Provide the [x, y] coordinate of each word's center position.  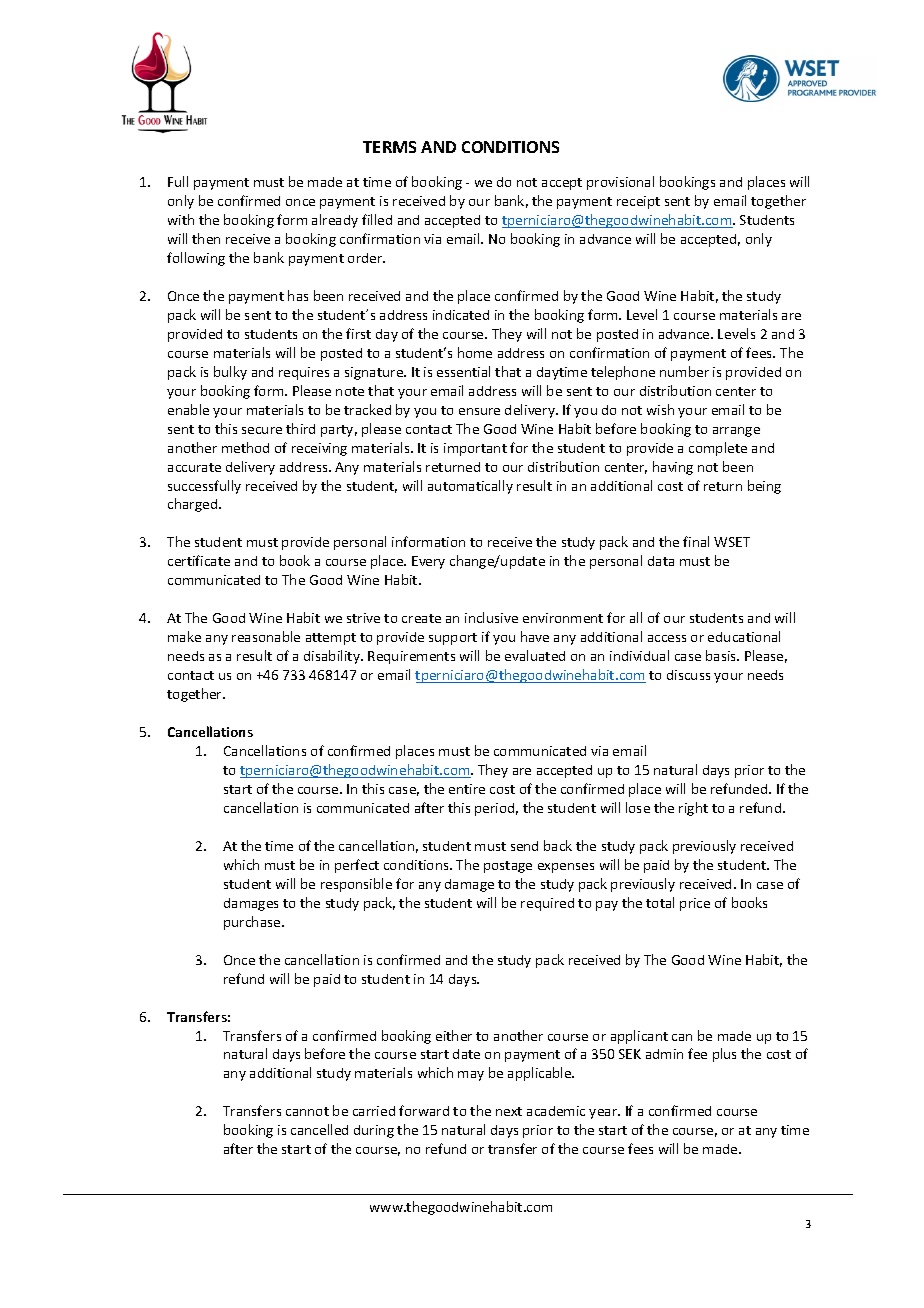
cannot [307, 1111]
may [471, 1076]
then [206, 238]
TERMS [389, 147]
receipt [638, 202]
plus [724, 1055]
